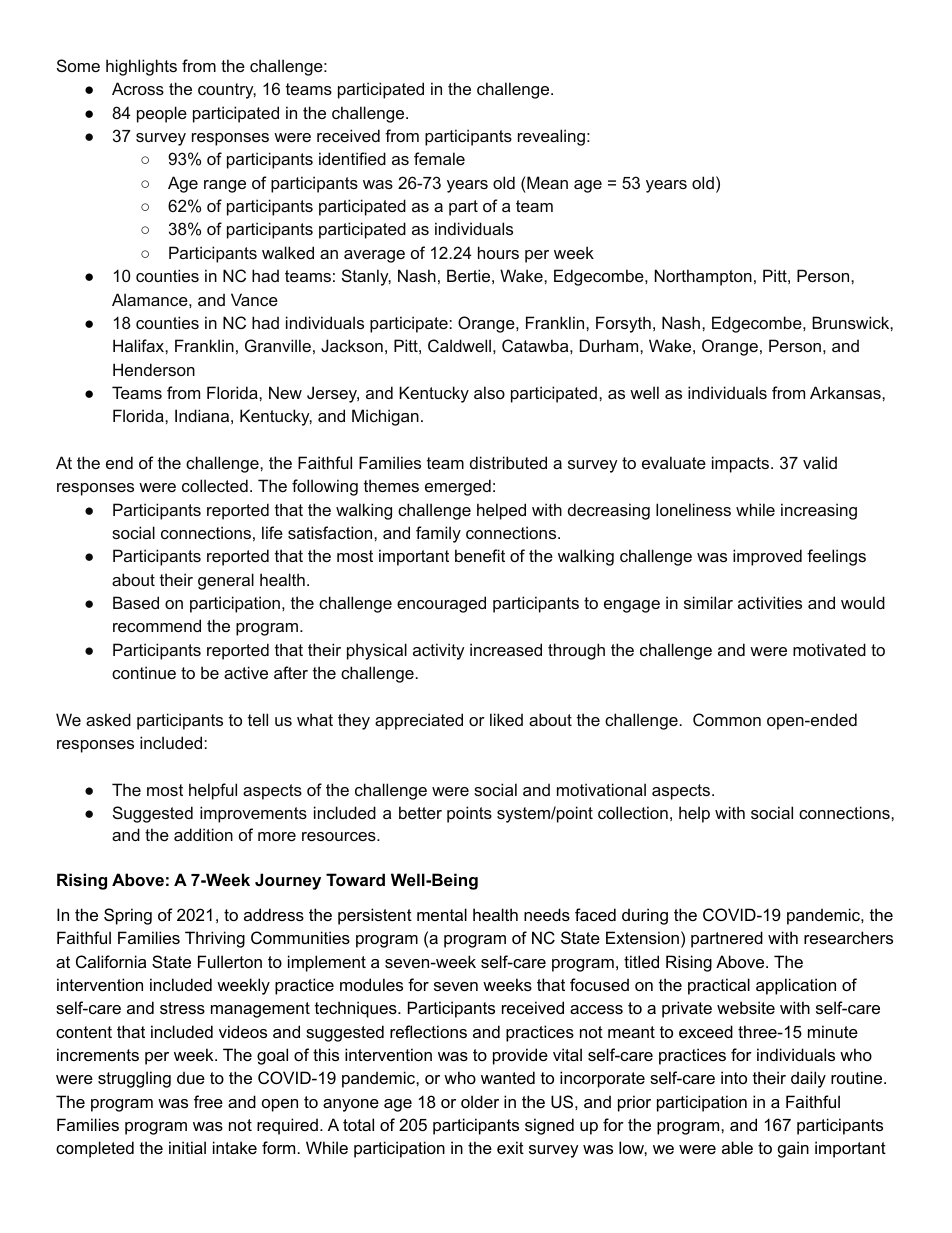 The height and width of the screenshot is (1233, 952). What do you see at coordinates (215, 485) in the screenshot?
I see `collected` at bounding box center [215, 485].
